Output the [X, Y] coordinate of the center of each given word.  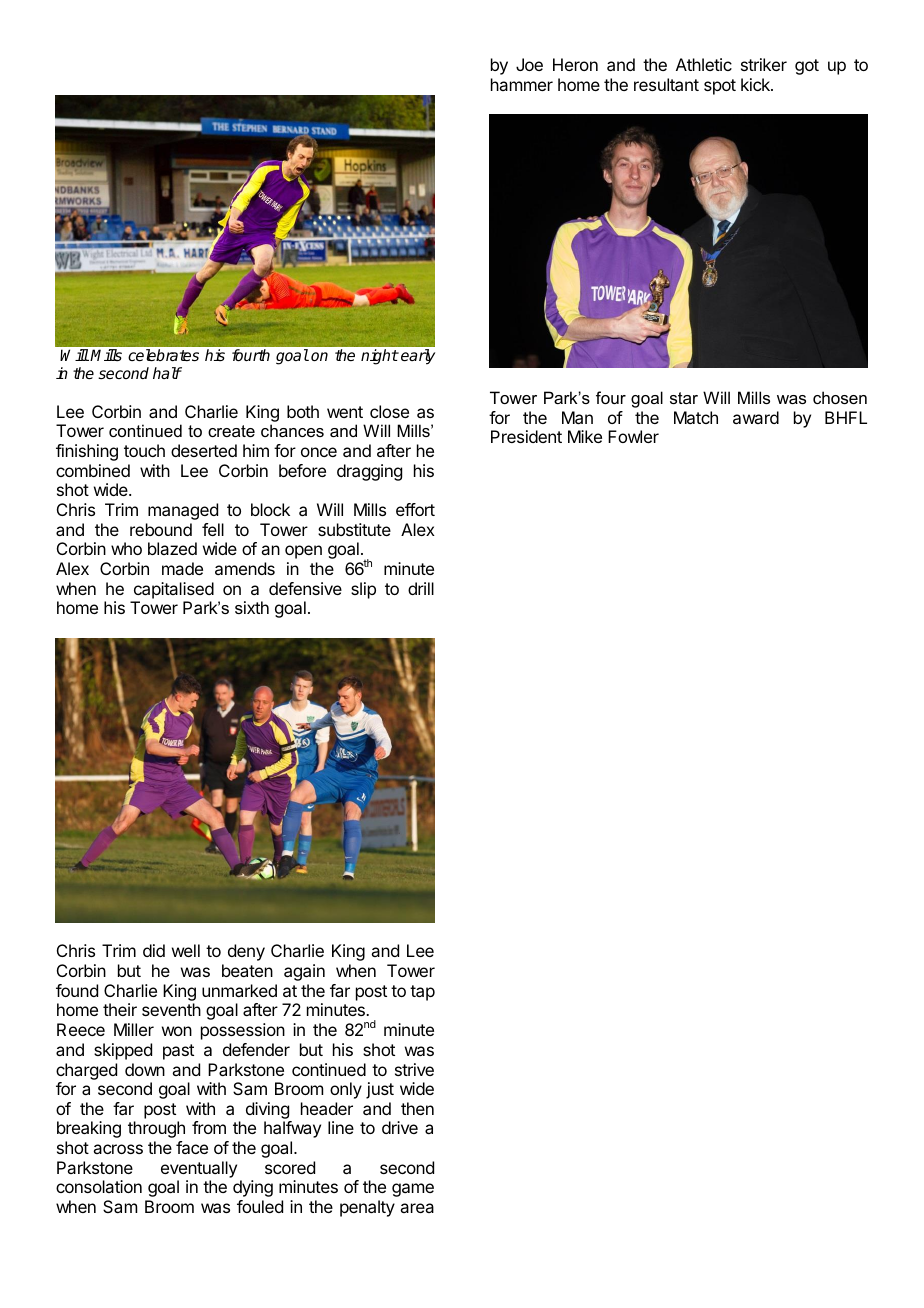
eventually [199, 1169]
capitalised [174, 590]
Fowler [633, 436]
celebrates [163, 355]
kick [756, 84]
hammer [522, 84]
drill [421, 588]
